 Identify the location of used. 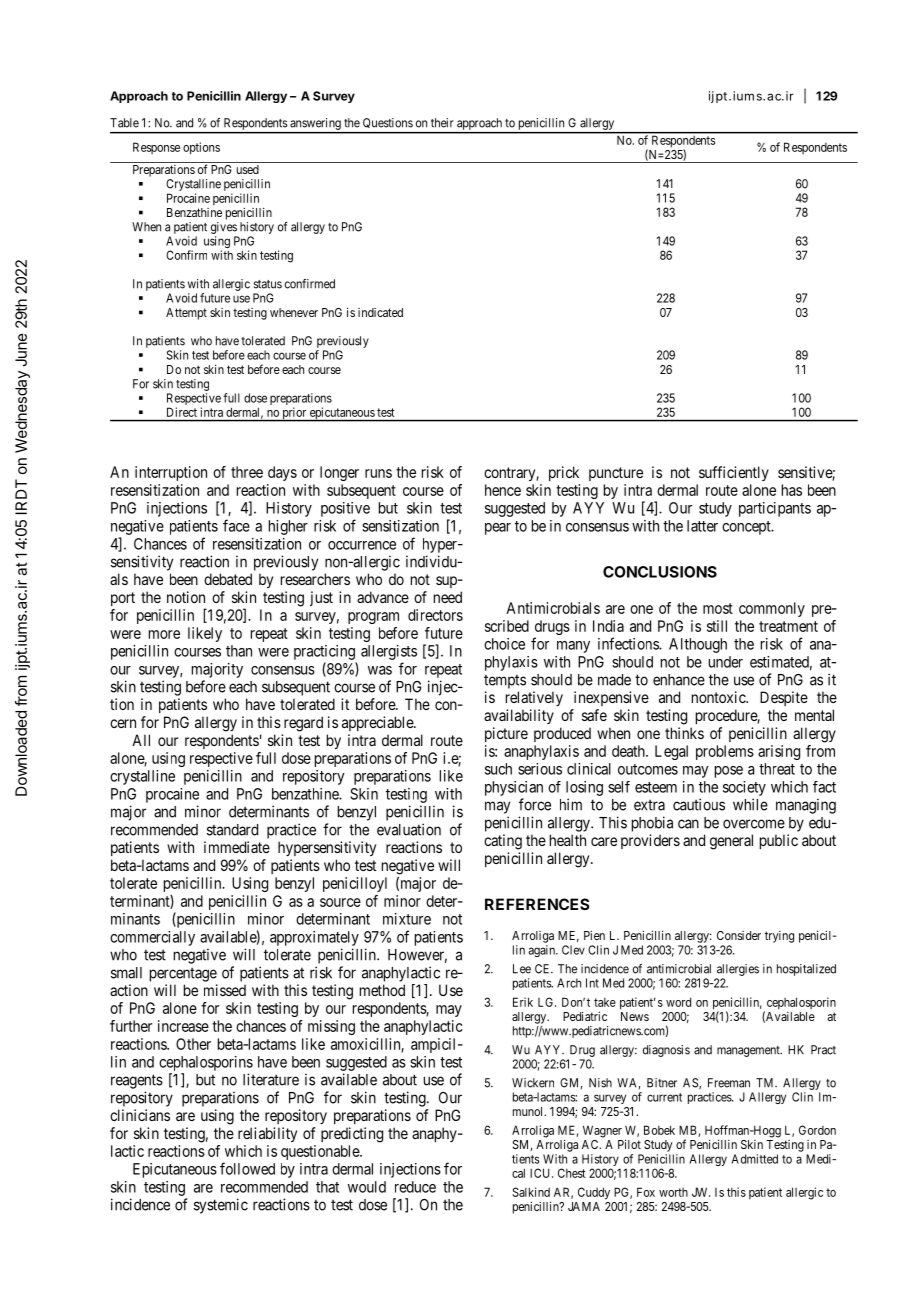
(248, 169).
